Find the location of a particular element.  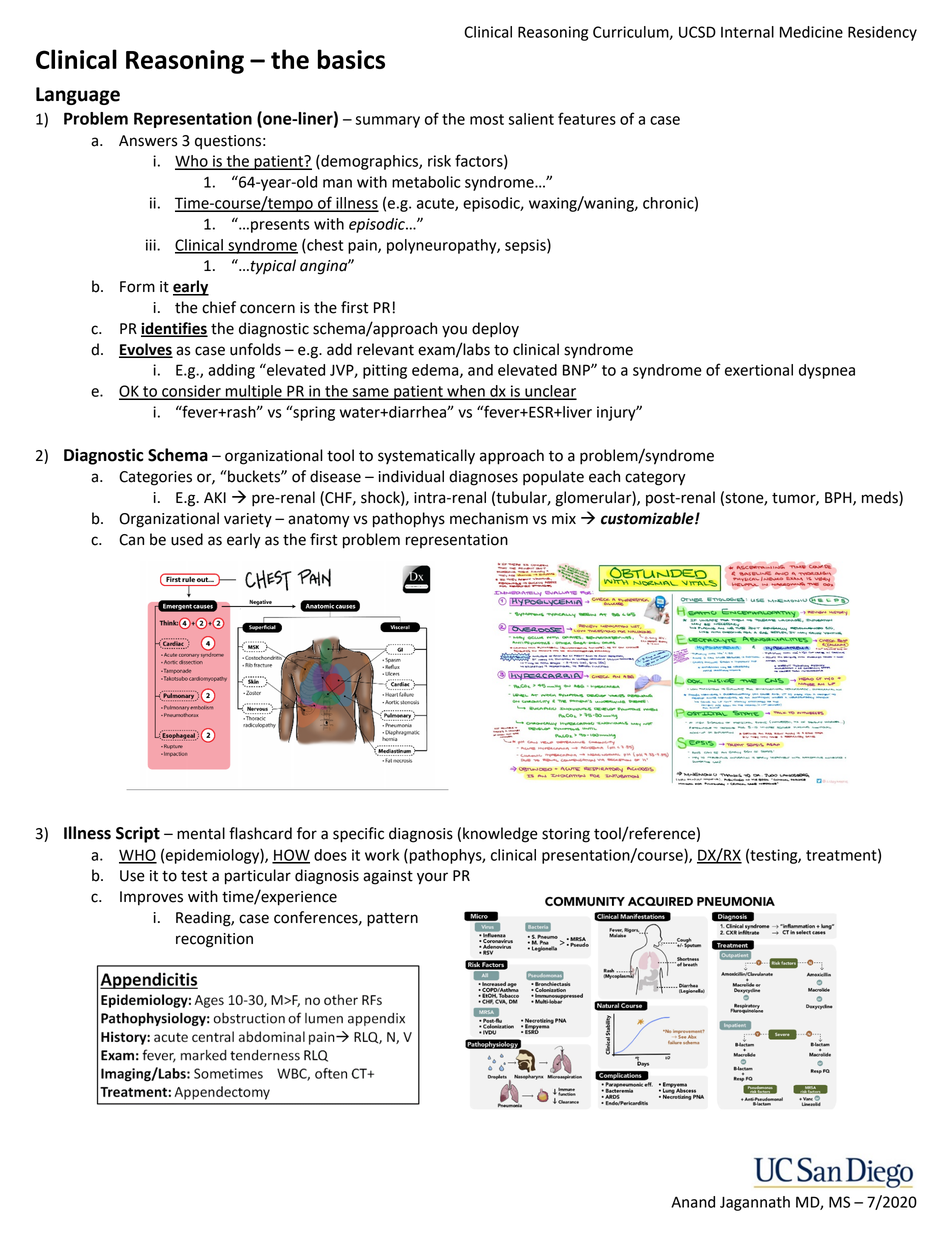

used is located at coordinates (187, 539).
